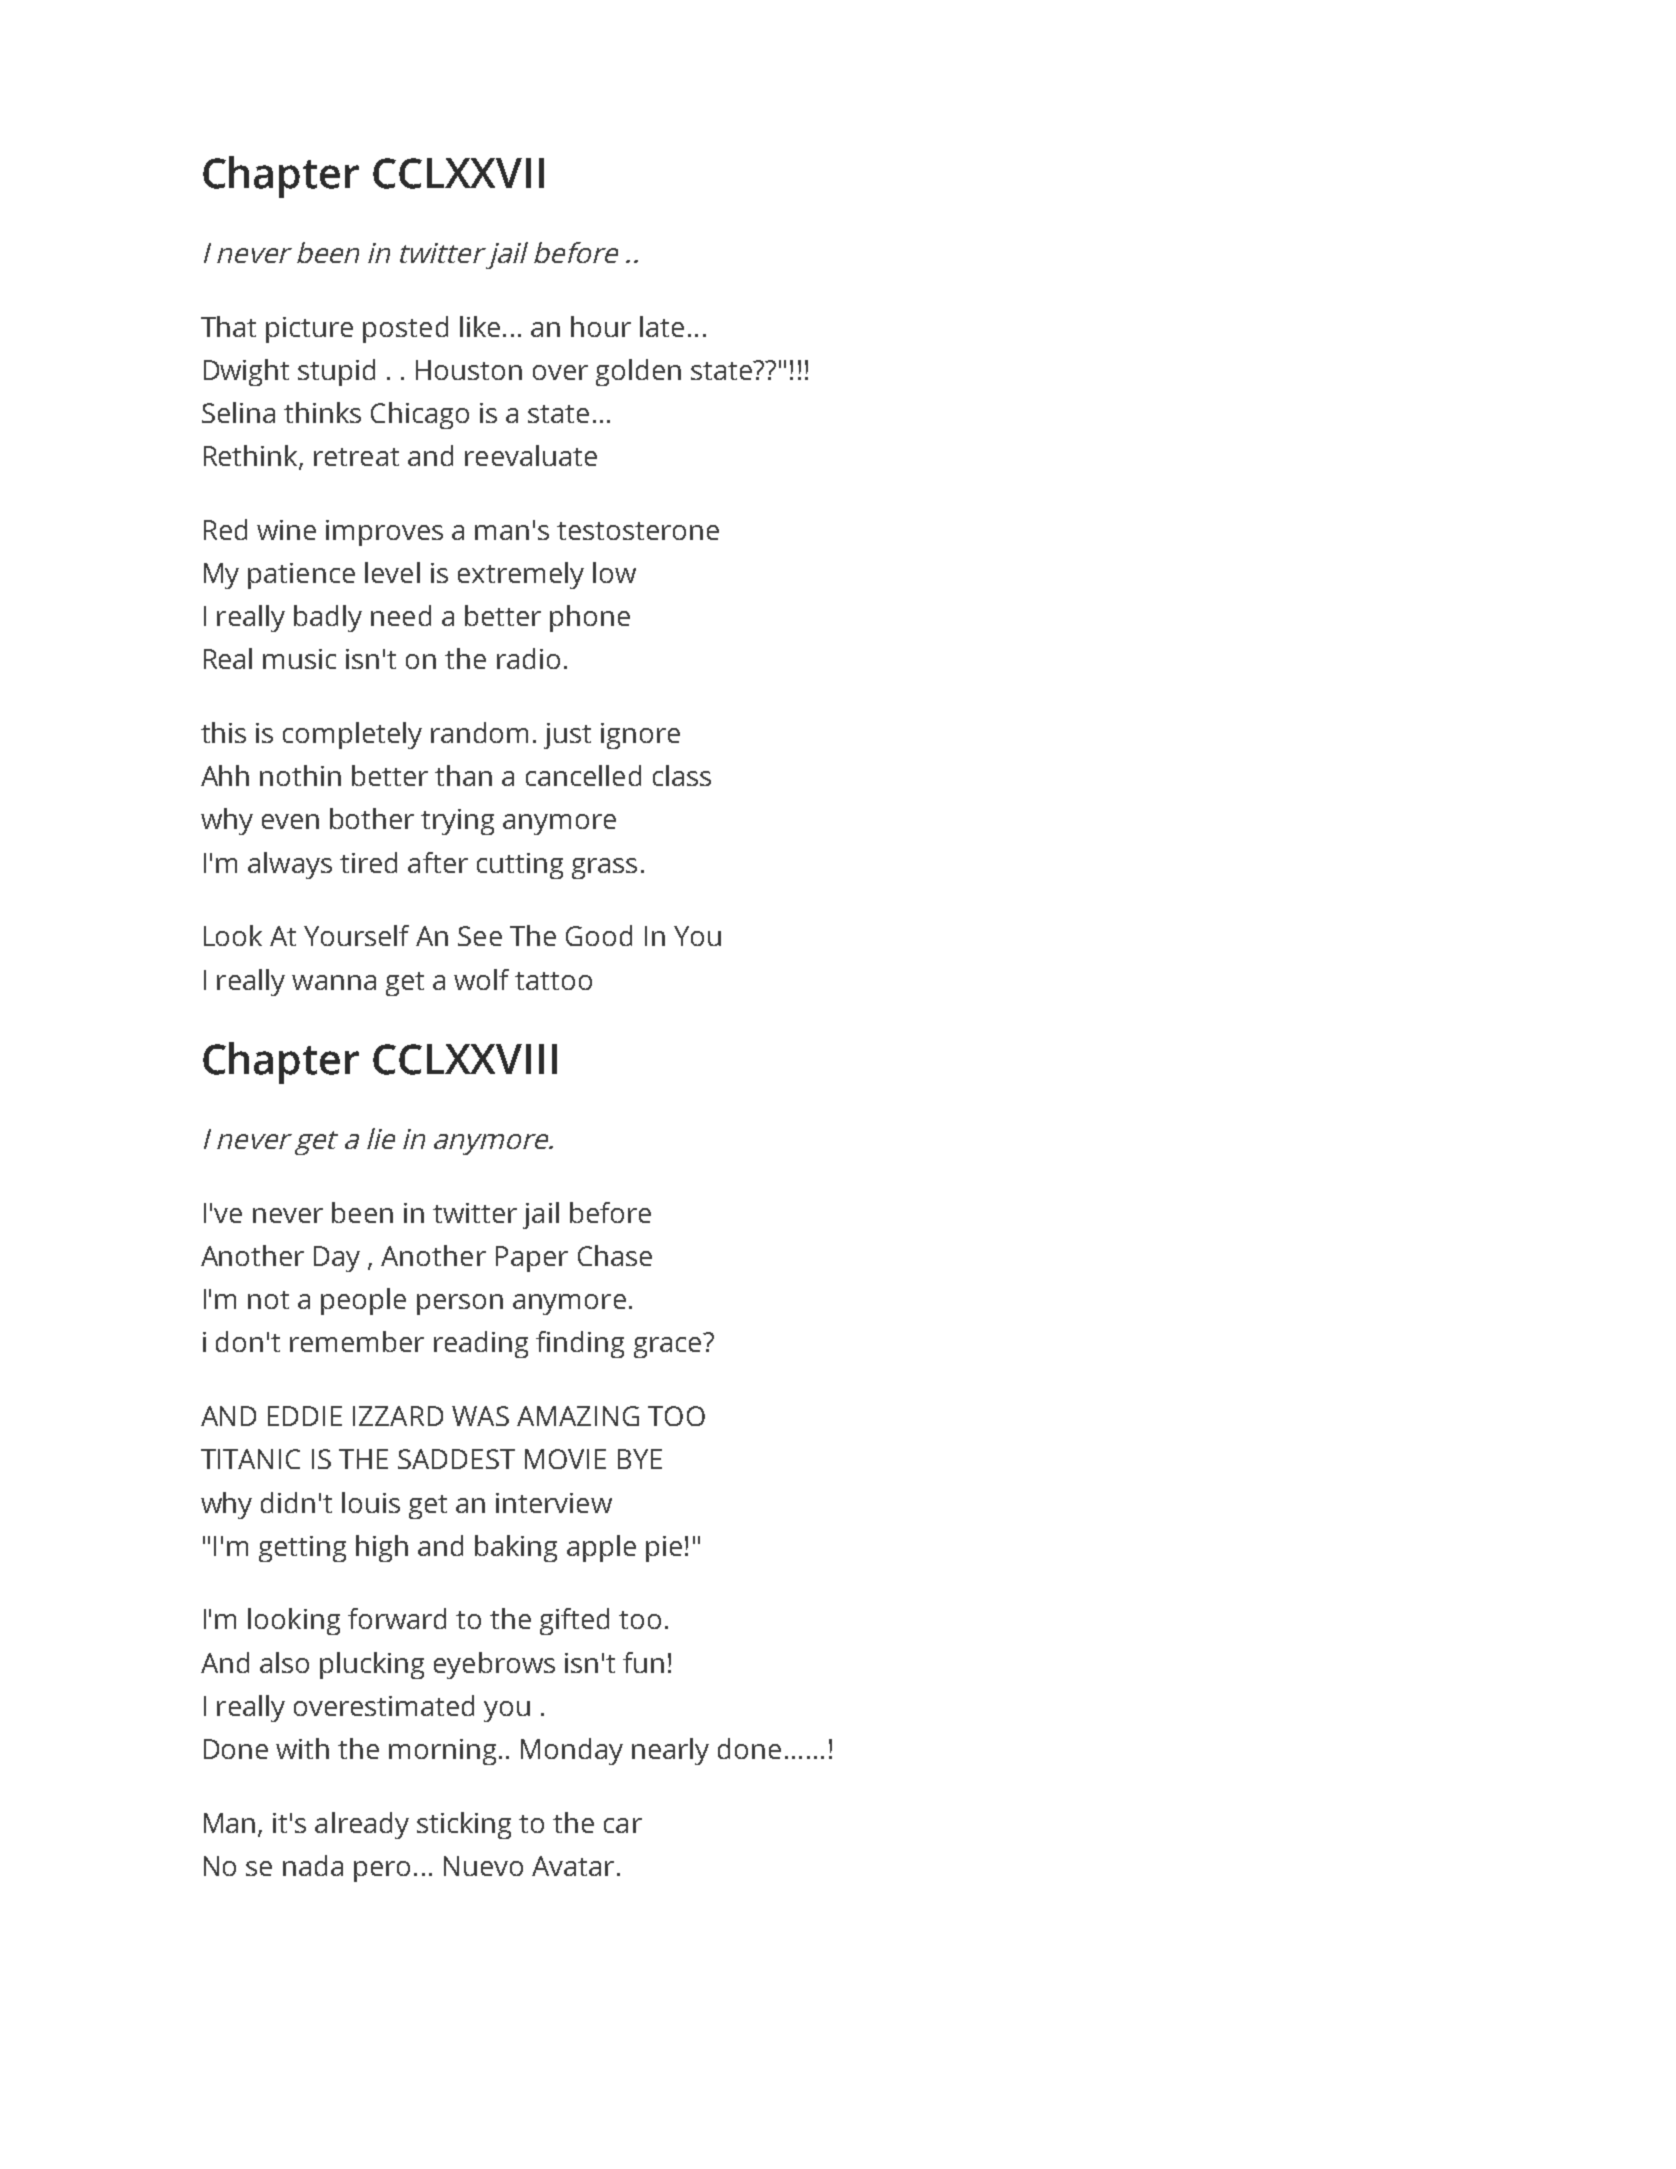  Describe the element at coordinates (313, 1865) in the image. I see `nada` at that location.
